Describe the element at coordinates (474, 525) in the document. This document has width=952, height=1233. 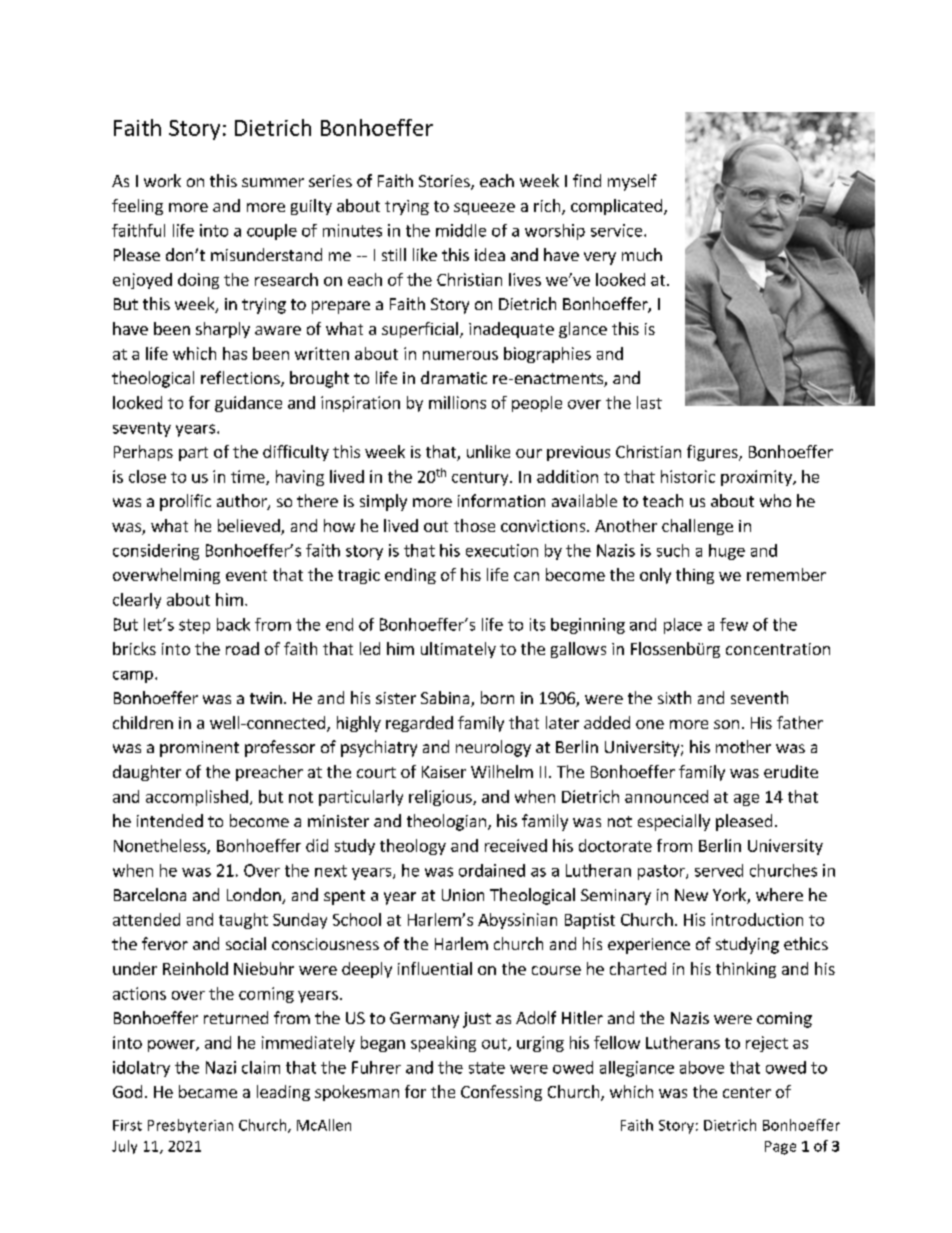
I see `those` at that location.
